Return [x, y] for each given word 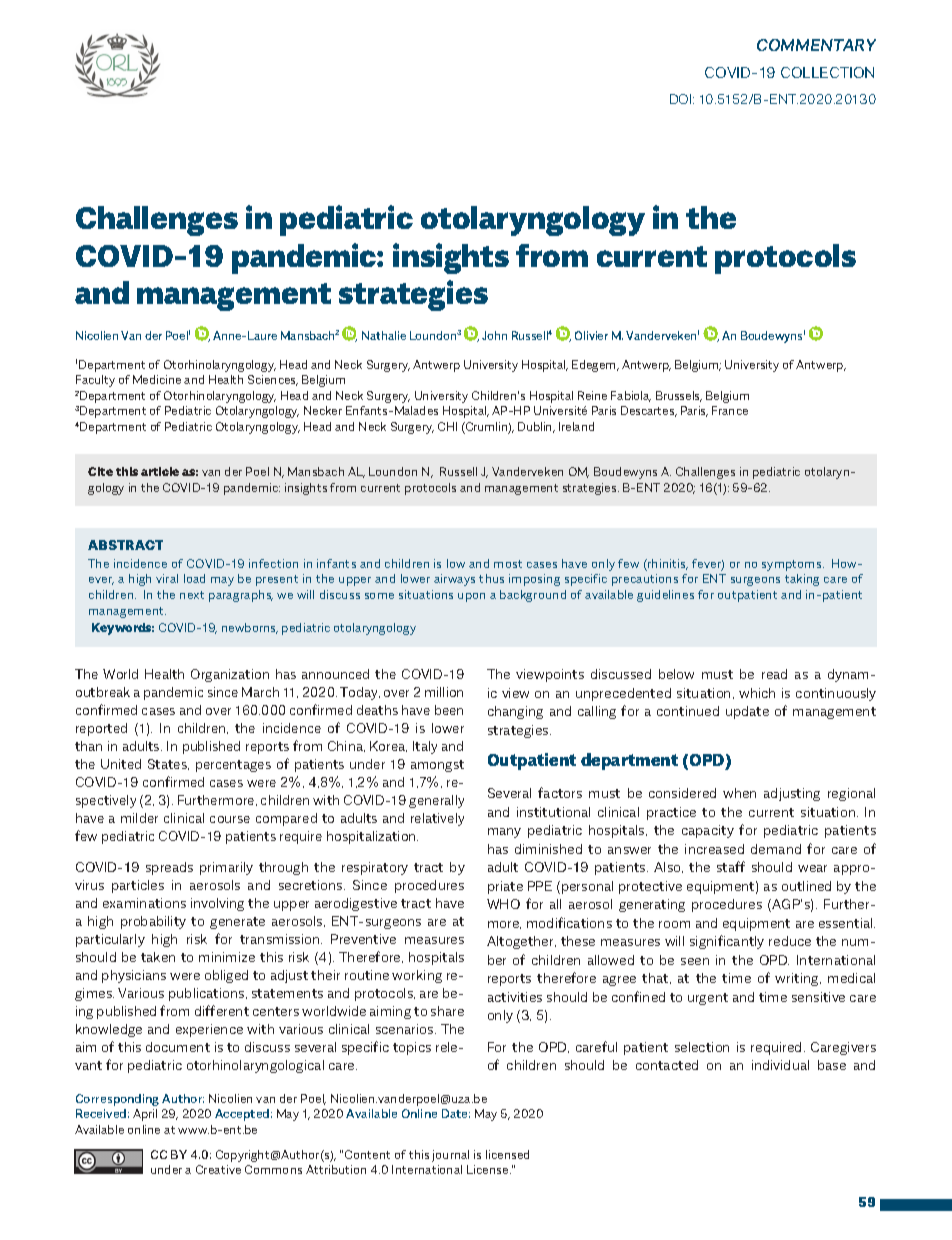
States [168, 764]
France [730, 410]
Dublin [536, 427]
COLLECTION [827, 72]
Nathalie [384, 335]
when [739, 793]
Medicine [157, 379]
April [145, 1115]
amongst [437, 766]
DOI [682, 99]
